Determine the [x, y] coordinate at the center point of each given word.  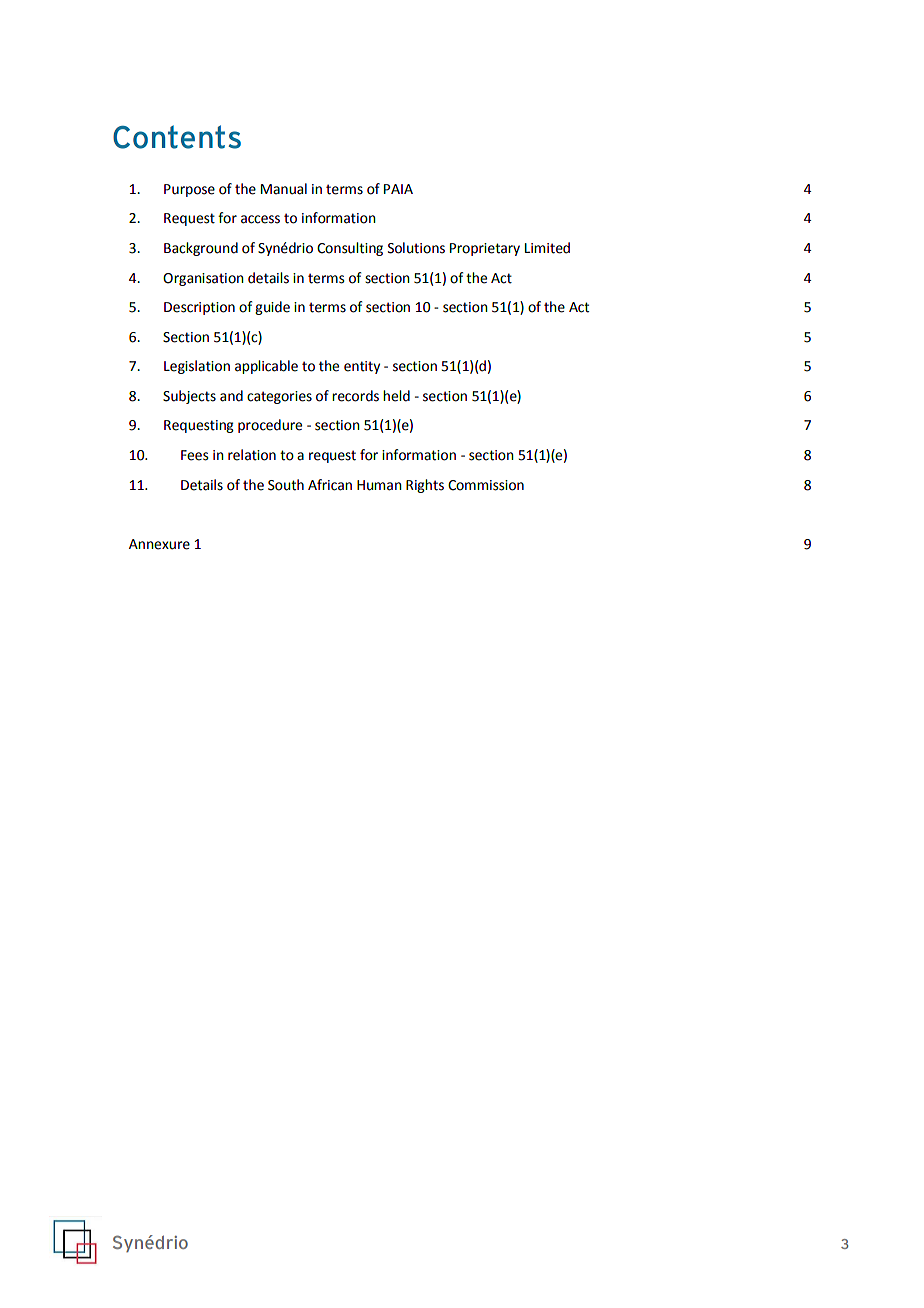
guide [272, 308]
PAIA [398, 189]
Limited [547, 248]
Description [199, 308]
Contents [177, 137]
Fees [195, 455]
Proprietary [485, 249]
